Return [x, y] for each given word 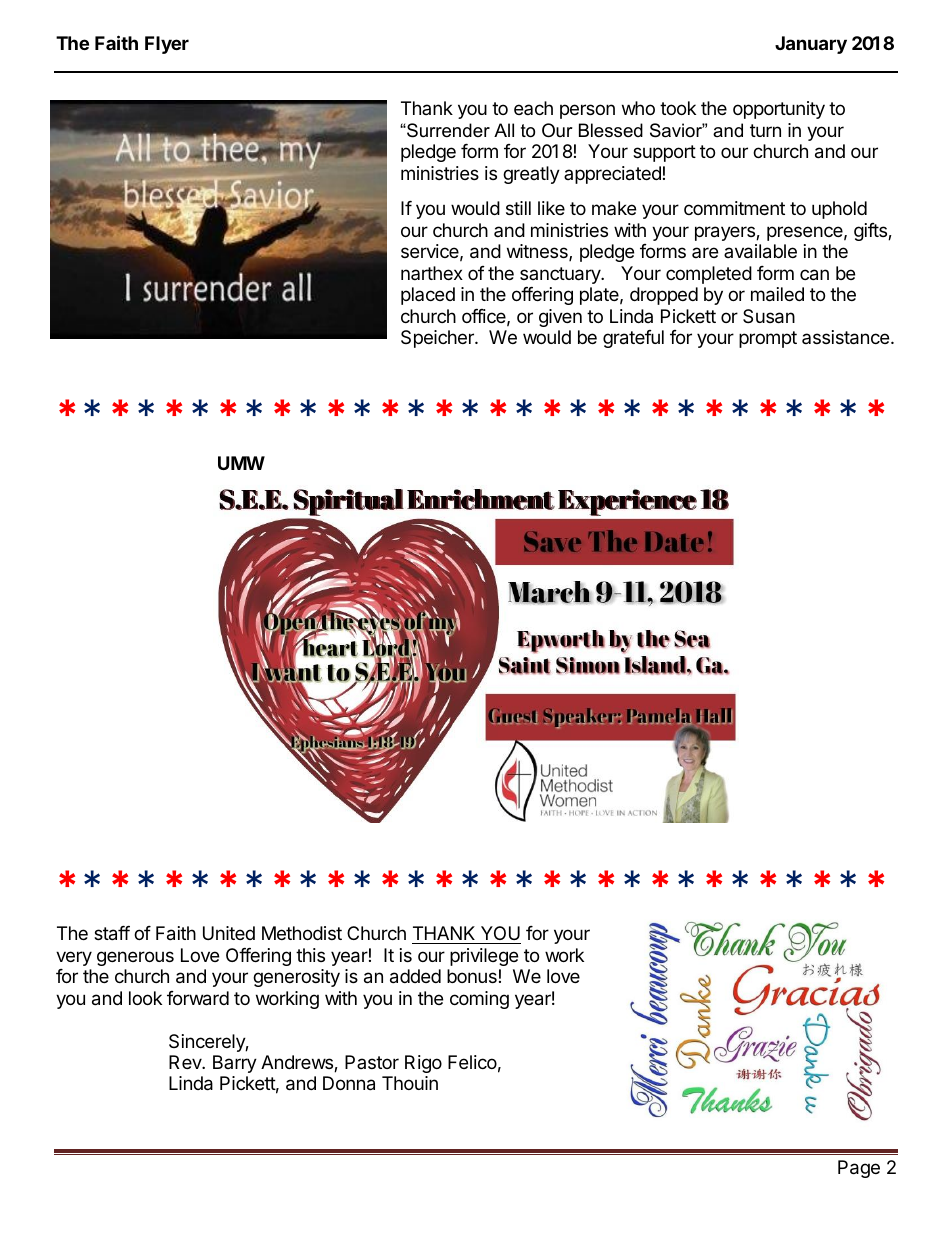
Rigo [423, 1064]
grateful [633, 339]
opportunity [779, 110]
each [533, 108]
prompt [768, 339]
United [229, 933]
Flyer [167, 45]
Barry [235, 1064]
